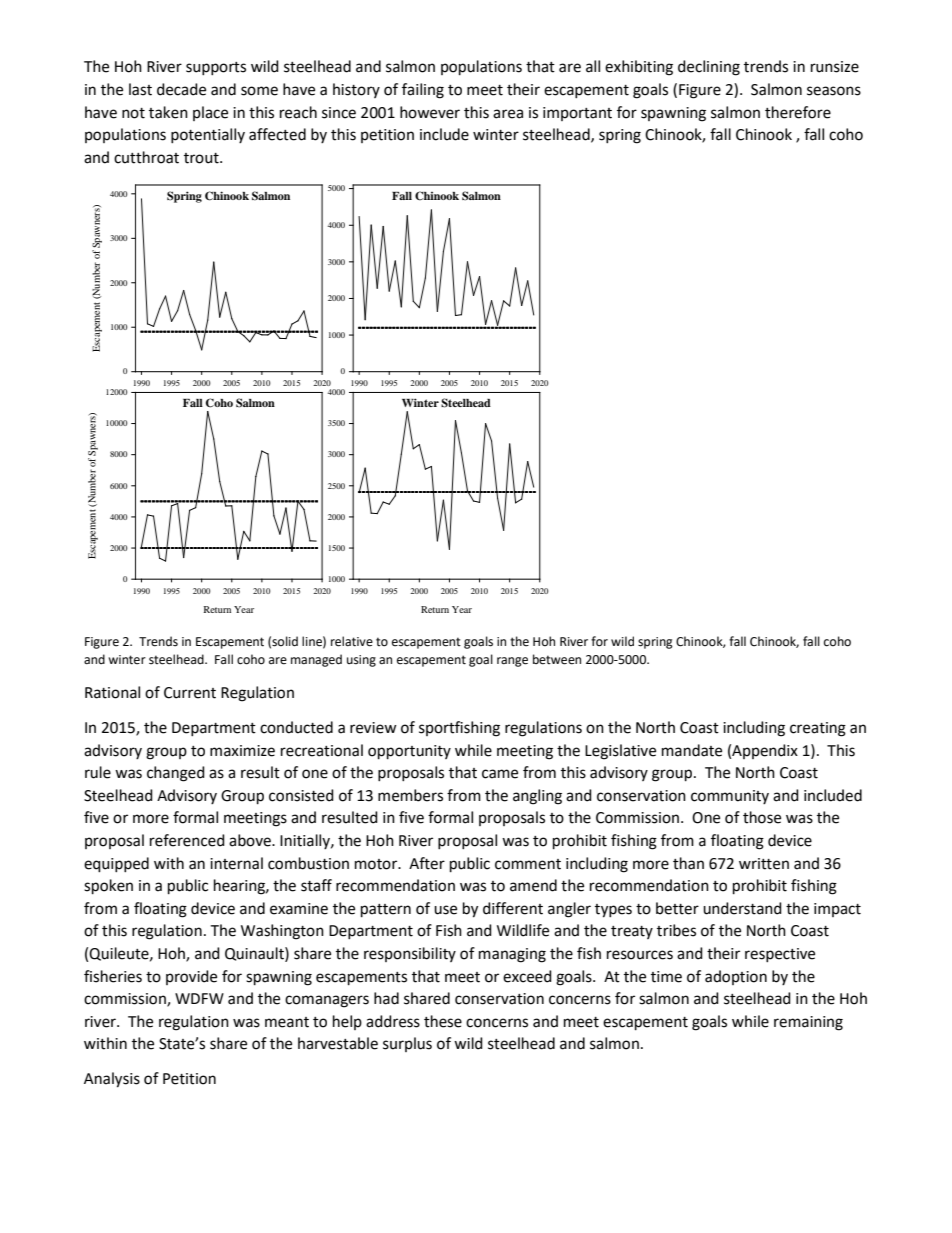 The height and width of the screenshot is (1233, 952). I want to click on Current, so click(190, 693).
